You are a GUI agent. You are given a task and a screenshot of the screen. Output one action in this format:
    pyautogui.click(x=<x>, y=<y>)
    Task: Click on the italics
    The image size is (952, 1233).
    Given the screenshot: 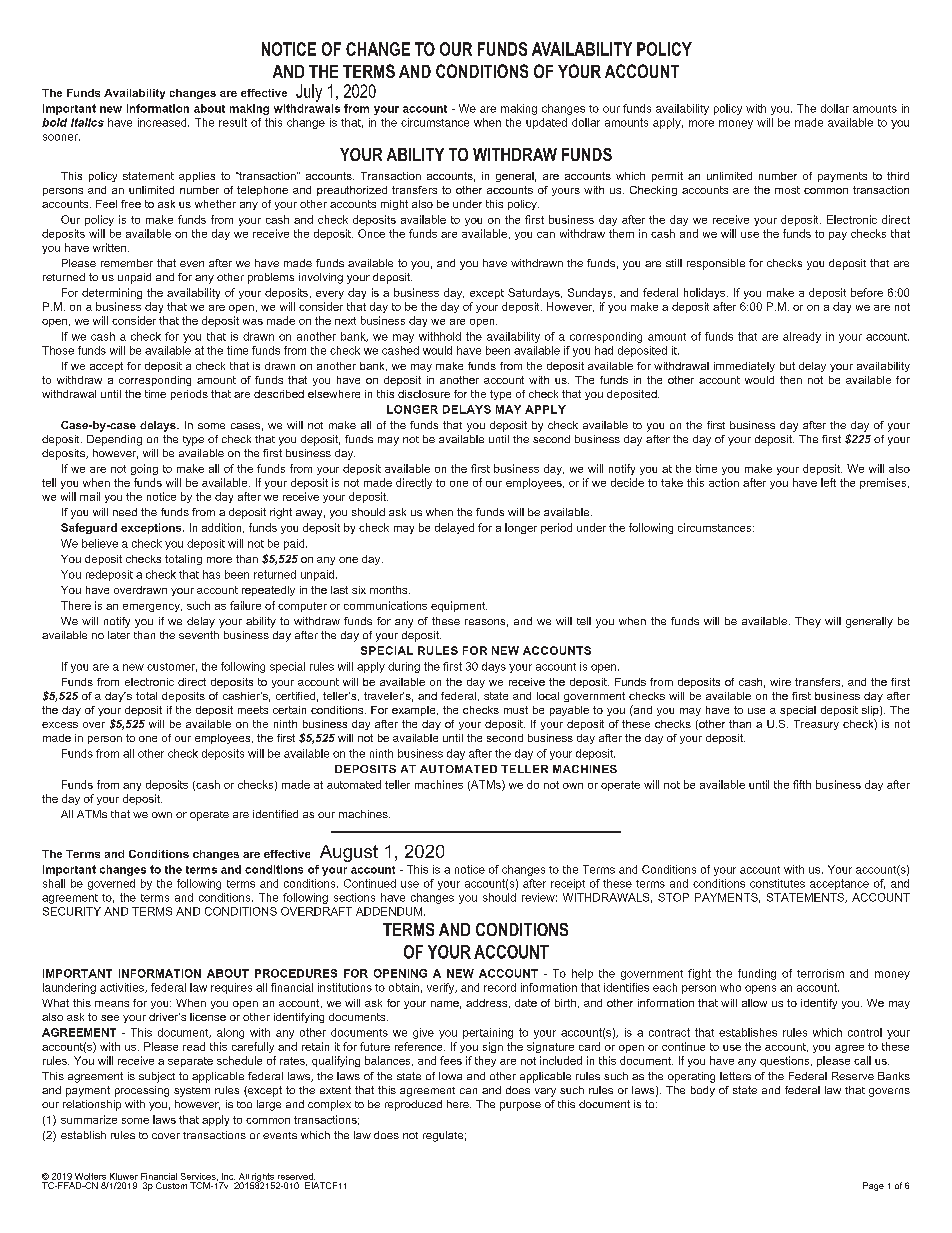 What is the action you would take?
    pyautogui.click(x=87, y=122)
